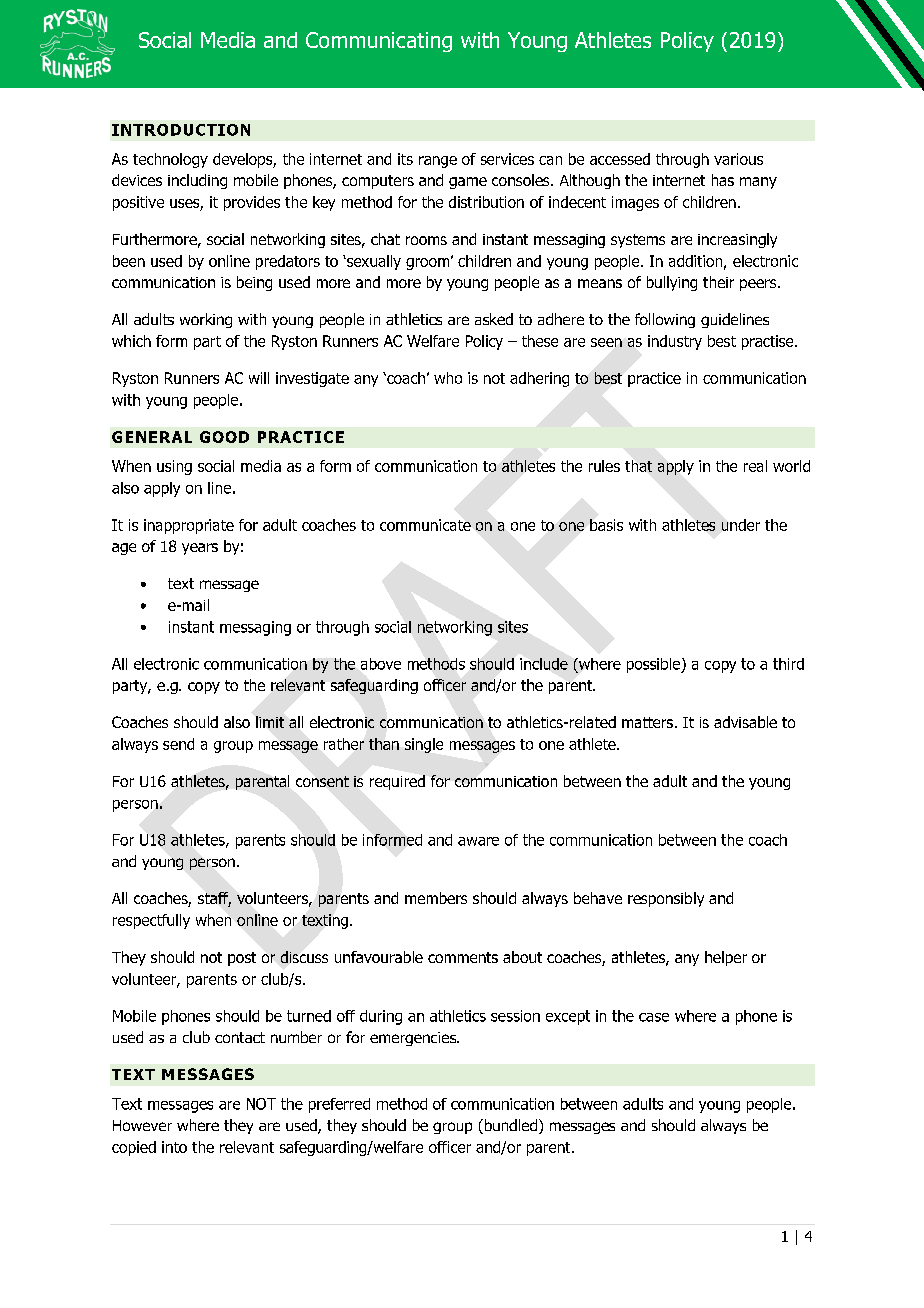  I want to click on various, so click(738, 159).
